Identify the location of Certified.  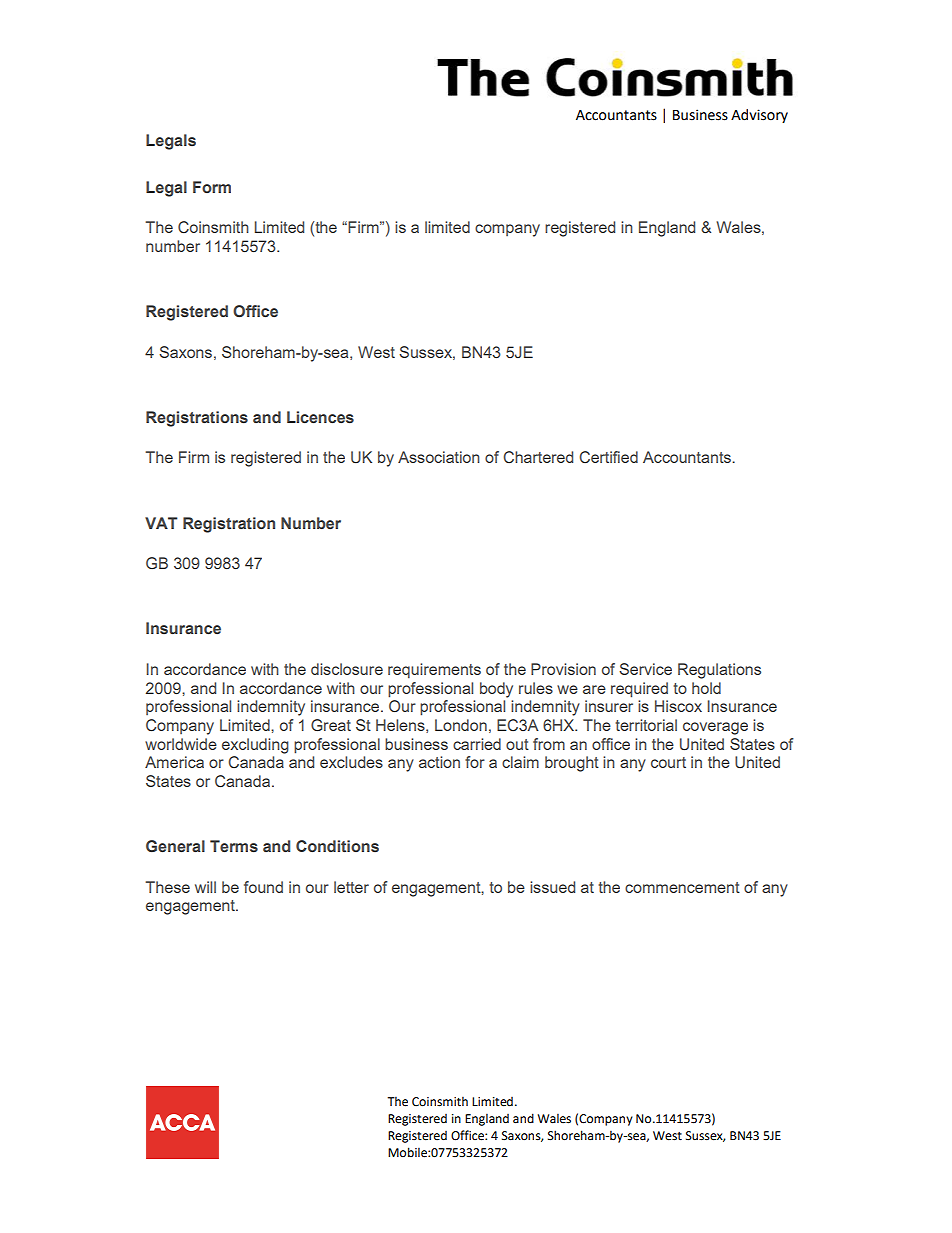
(608, 457).
